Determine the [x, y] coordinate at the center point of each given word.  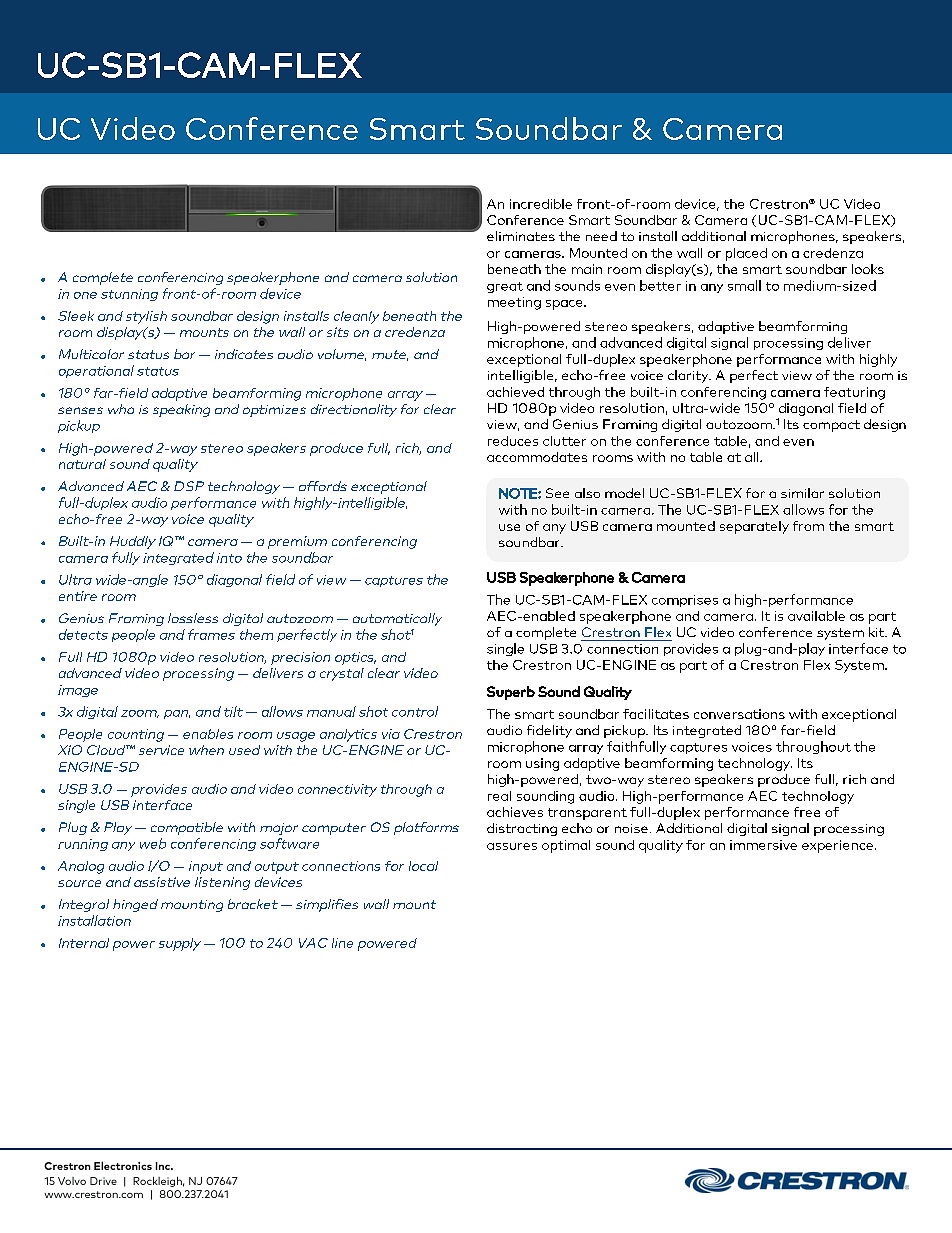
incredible [541, 204]
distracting [522, 829]
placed [746, 254]
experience [837, 846]
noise [631, 828]
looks [868, 269]
